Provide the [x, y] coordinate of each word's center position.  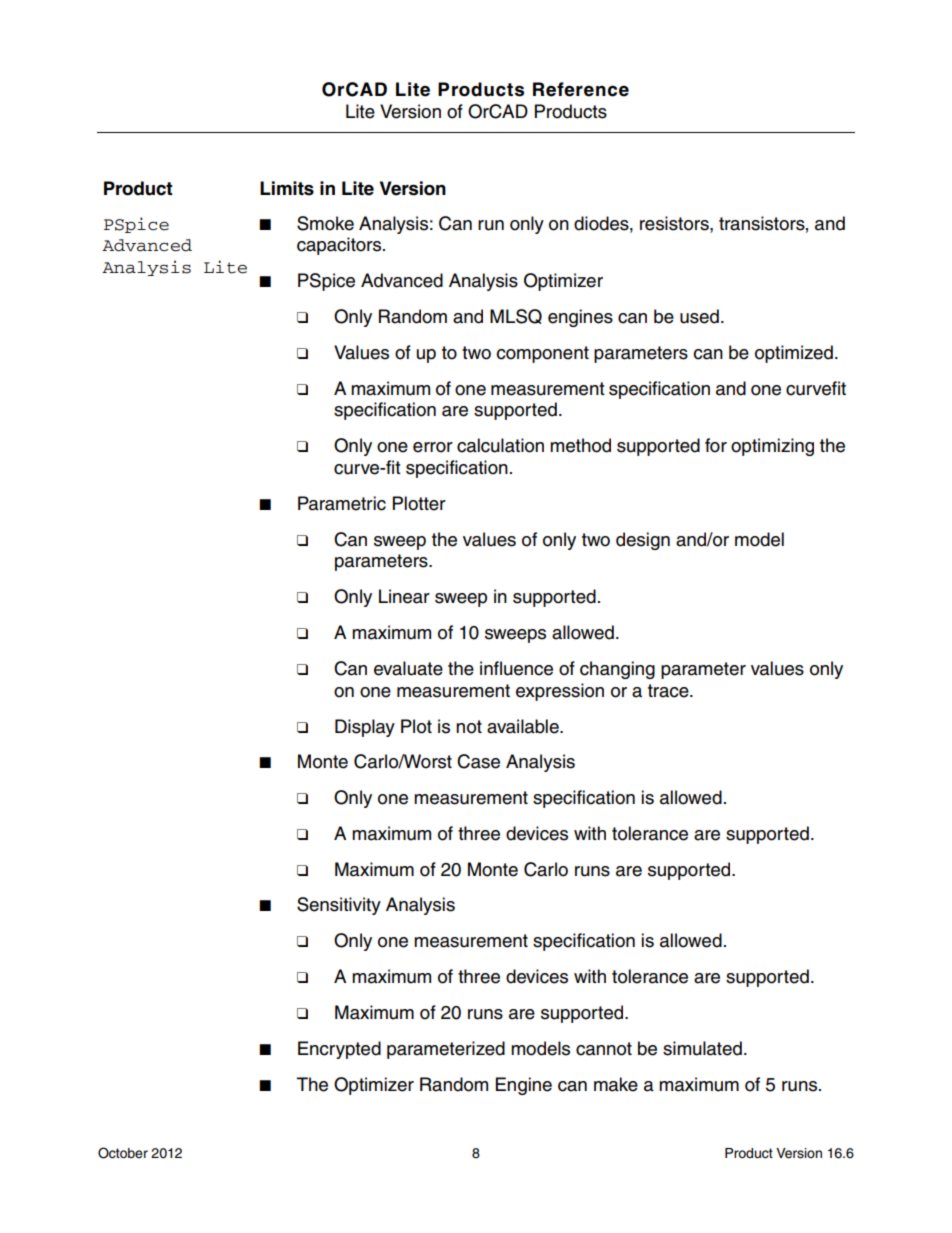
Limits [287, 188]
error [433, 447]
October [123, 1153]
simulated [702, 1048]
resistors [675, 223]
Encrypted [339, 1050]
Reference [581, 89]
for [716, 445]
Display [365, 728]
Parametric [342, 503]
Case [478, 761]
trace [669, 691]
